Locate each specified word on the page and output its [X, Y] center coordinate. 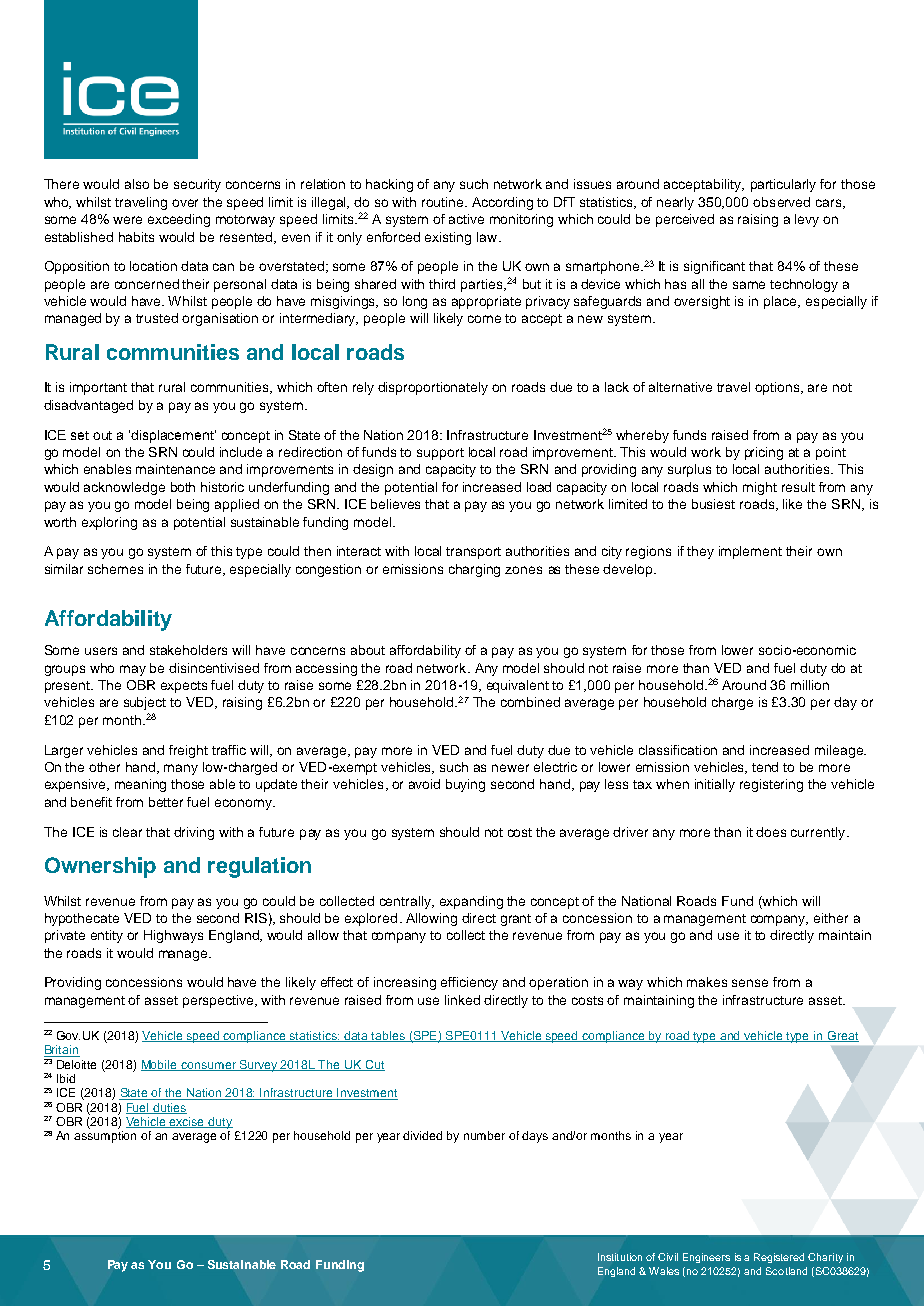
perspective [218, 1001]
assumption [105, 1137]
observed [781, 202]
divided [422, 1135]
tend [765, 767]
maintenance [175, 469]
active [466, 219]
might [760, 488]
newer [510, 768]
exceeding [179, 220]
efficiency [469, 983]
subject [145, 703]
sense [750, 983]
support [440, 454]
